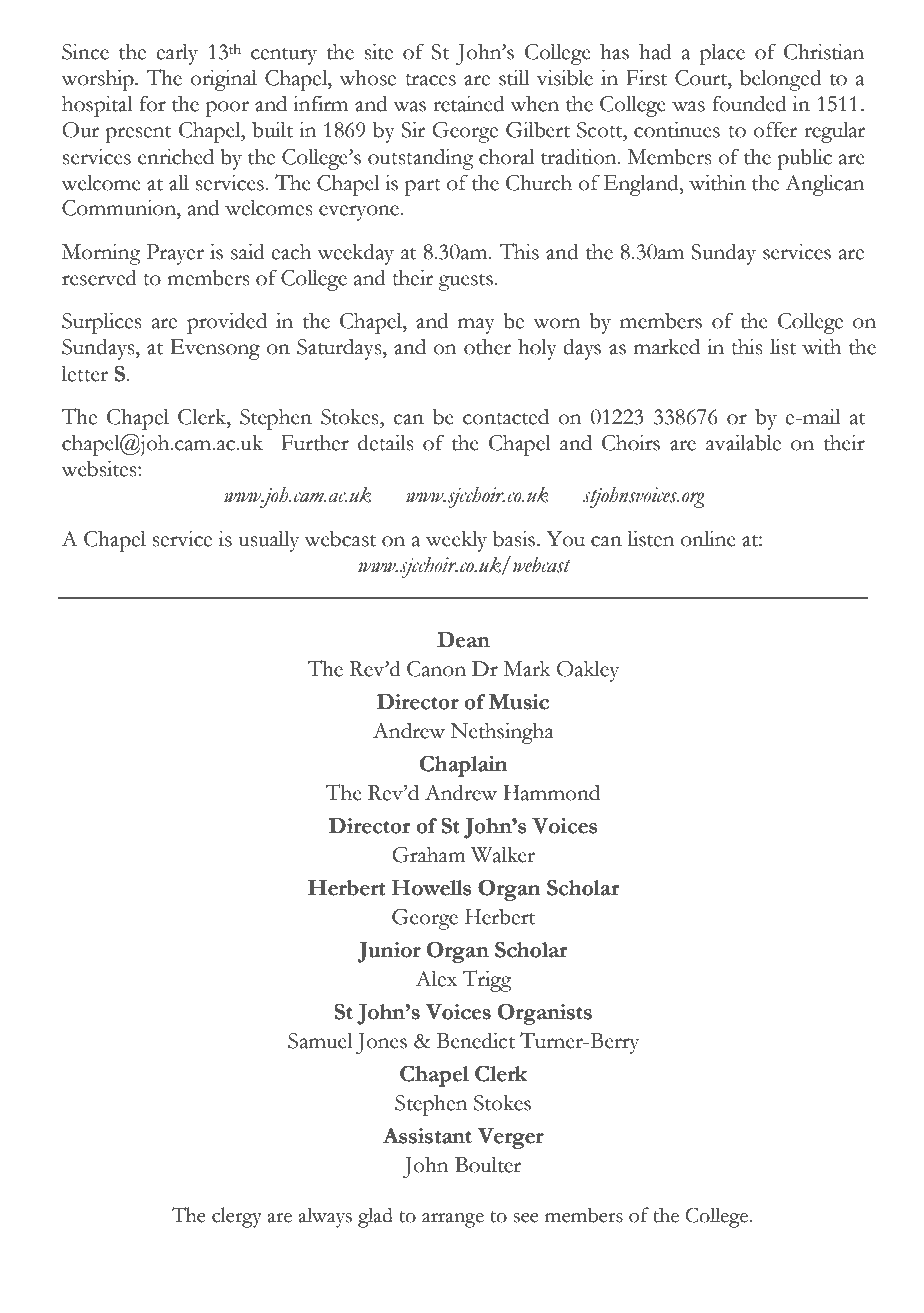 This page has width=924, height=1313. What do you see at coordinates (153, 103) in the page?
I see `for` at bounding box center [153, 103].
